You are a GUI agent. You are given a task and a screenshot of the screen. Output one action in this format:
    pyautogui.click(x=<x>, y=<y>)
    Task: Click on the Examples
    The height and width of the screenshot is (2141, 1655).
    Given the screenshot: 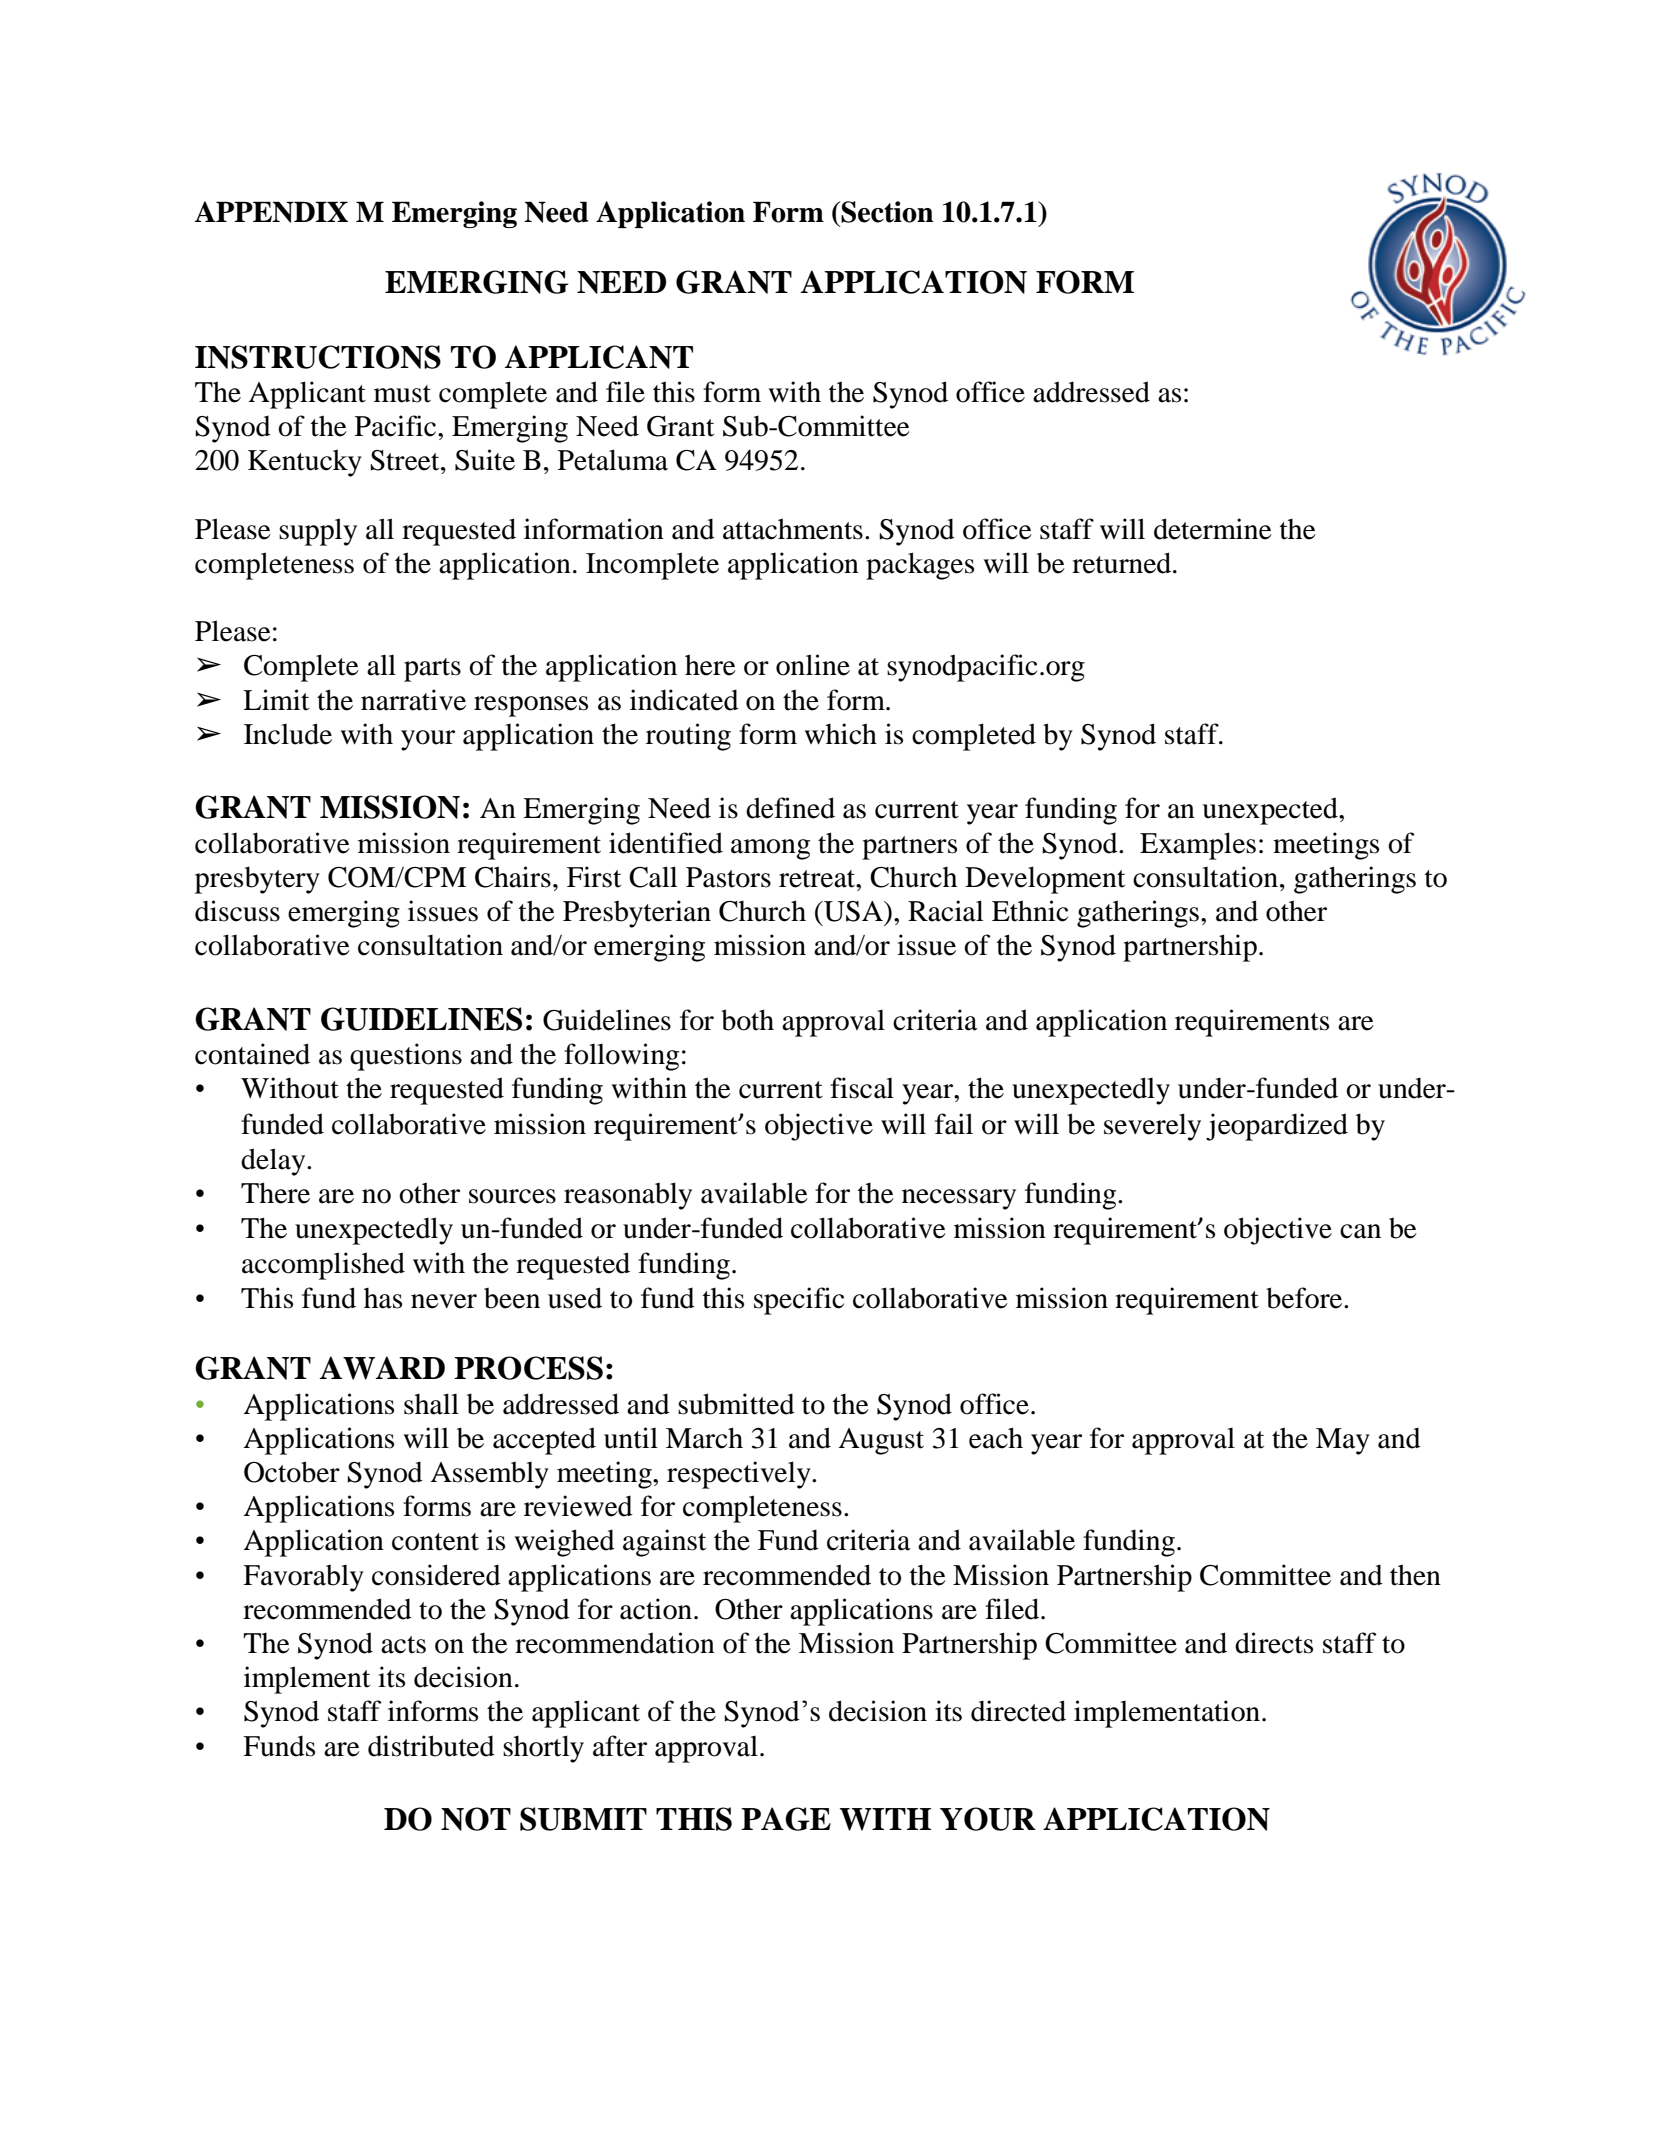 What is the action you would take?
    pyautogui.click(x=1198, y=846)
